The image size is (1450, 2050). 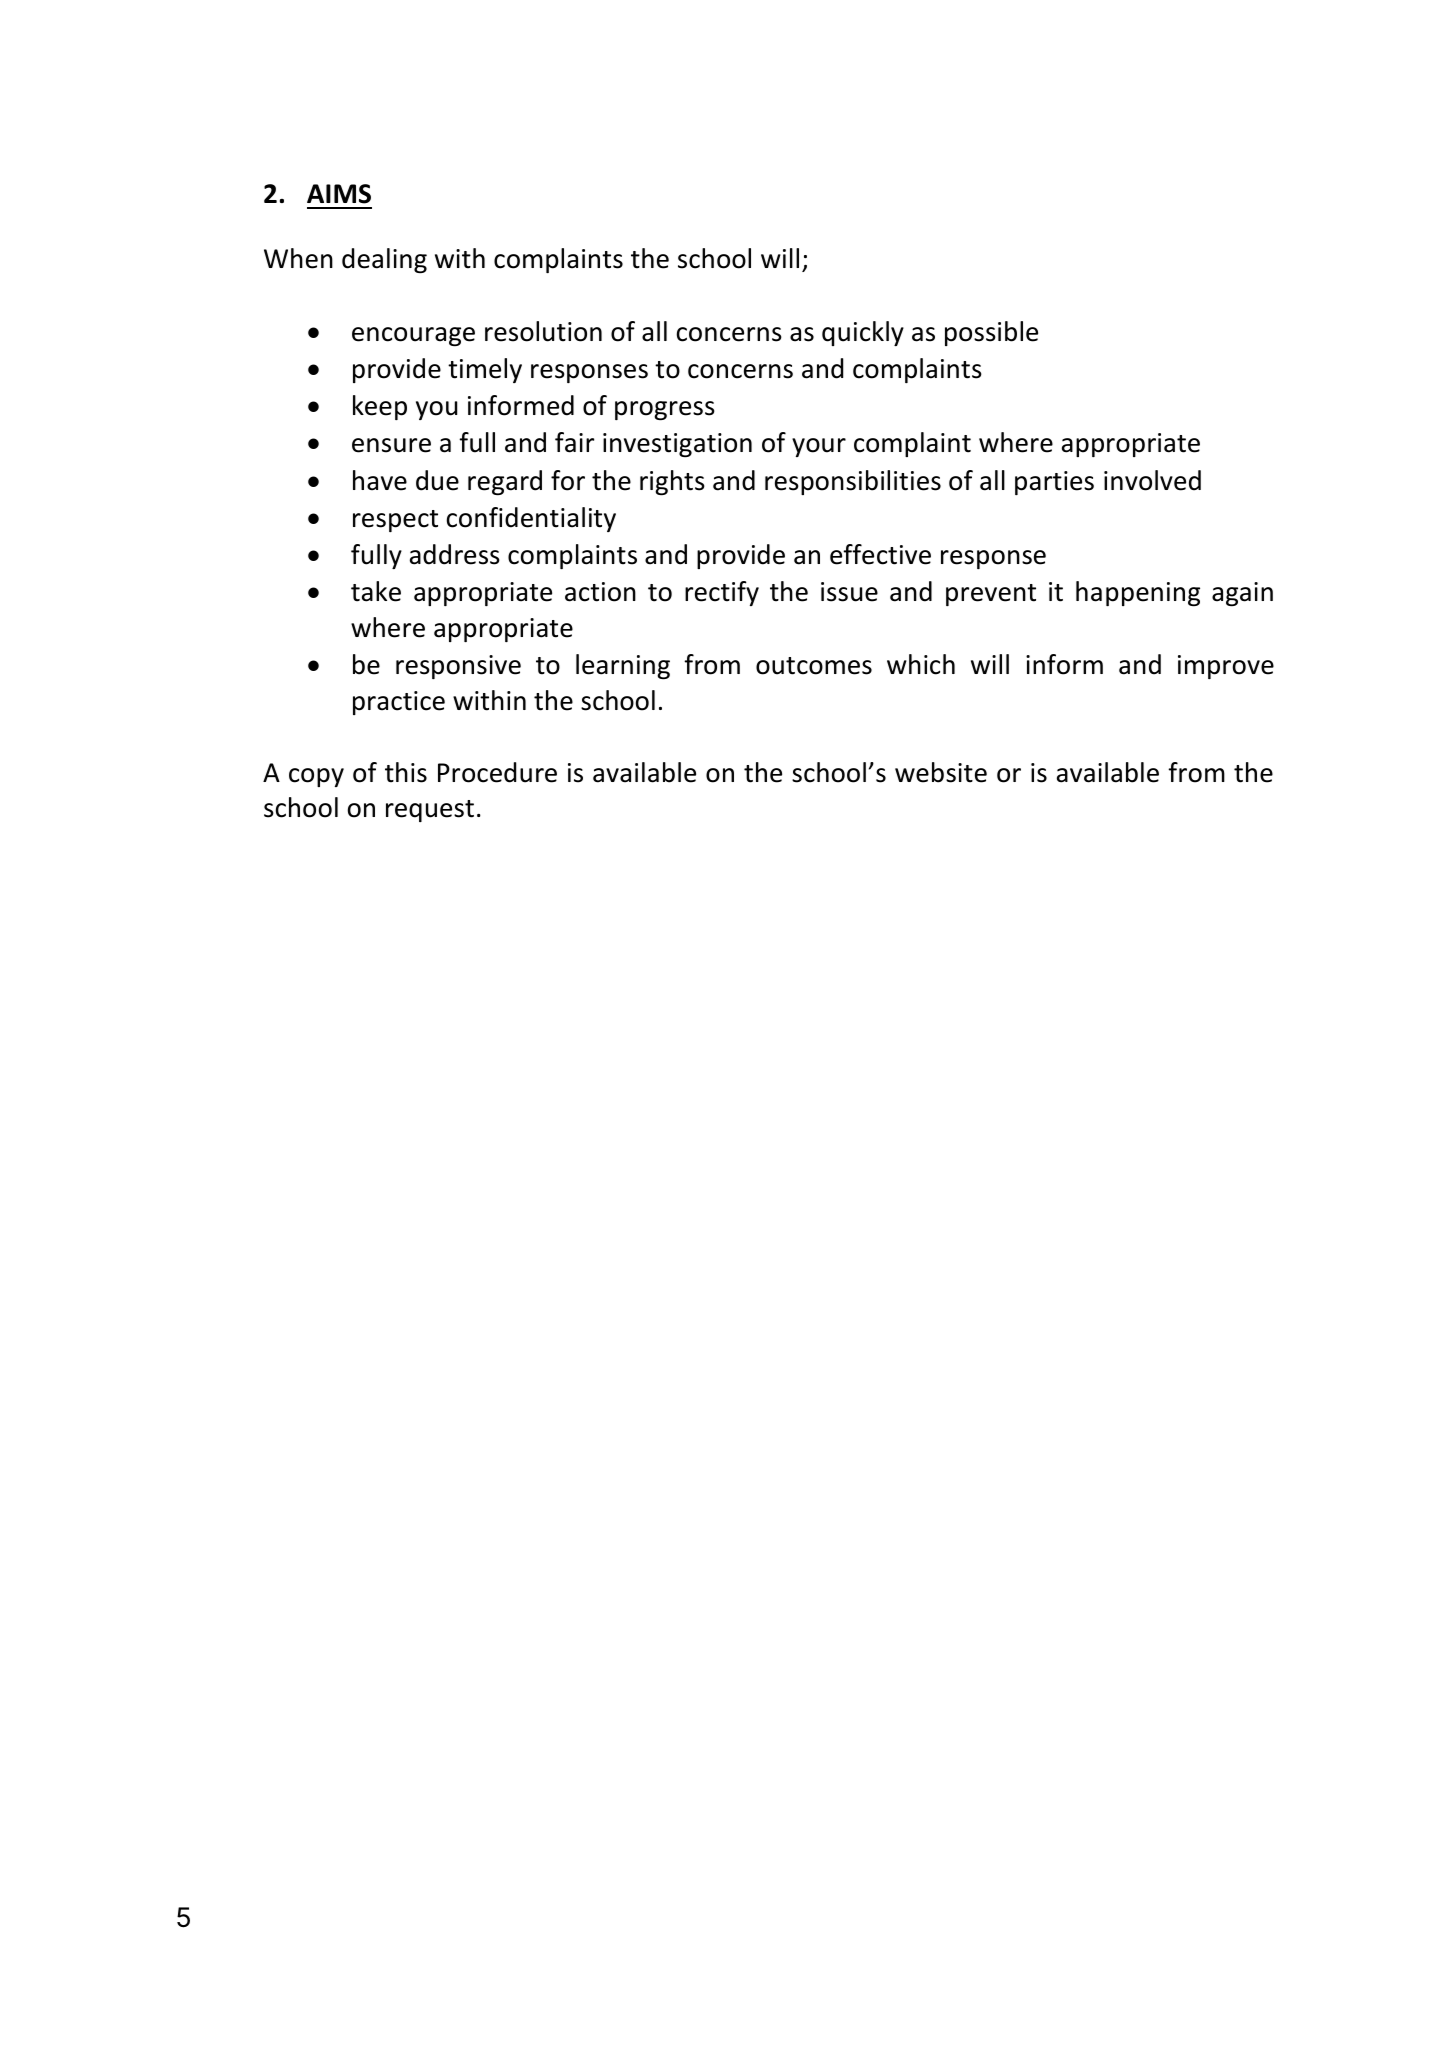 What do you see at coordinates (1152, 480) in the screenshot?
I see `involved` at bounding box center [1152, 480].
